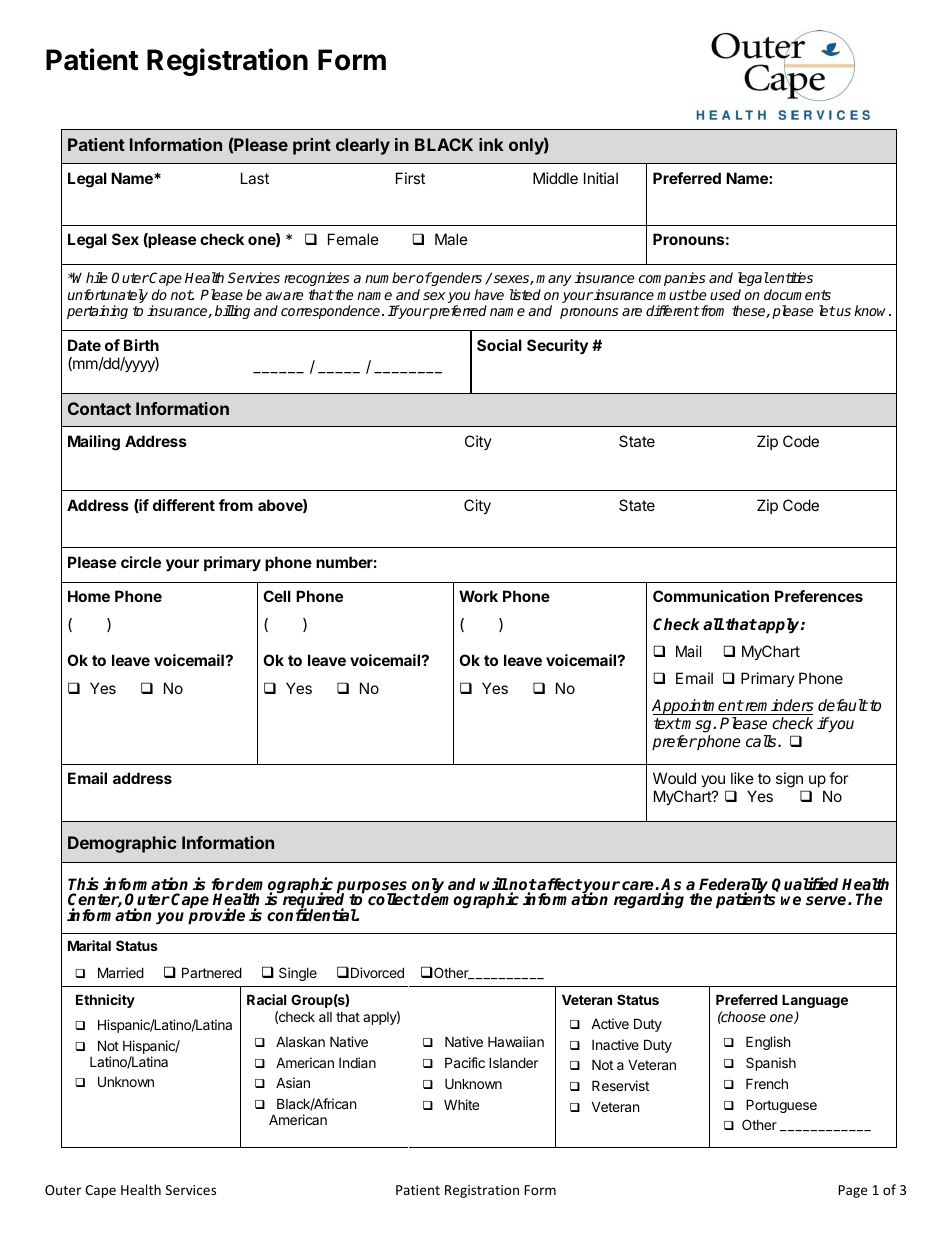 This screenshot has width=952, height=1233. What do you see at coordinates (83, 883) in the screenshot?
I see `This` at bounding box center [83, 883].
